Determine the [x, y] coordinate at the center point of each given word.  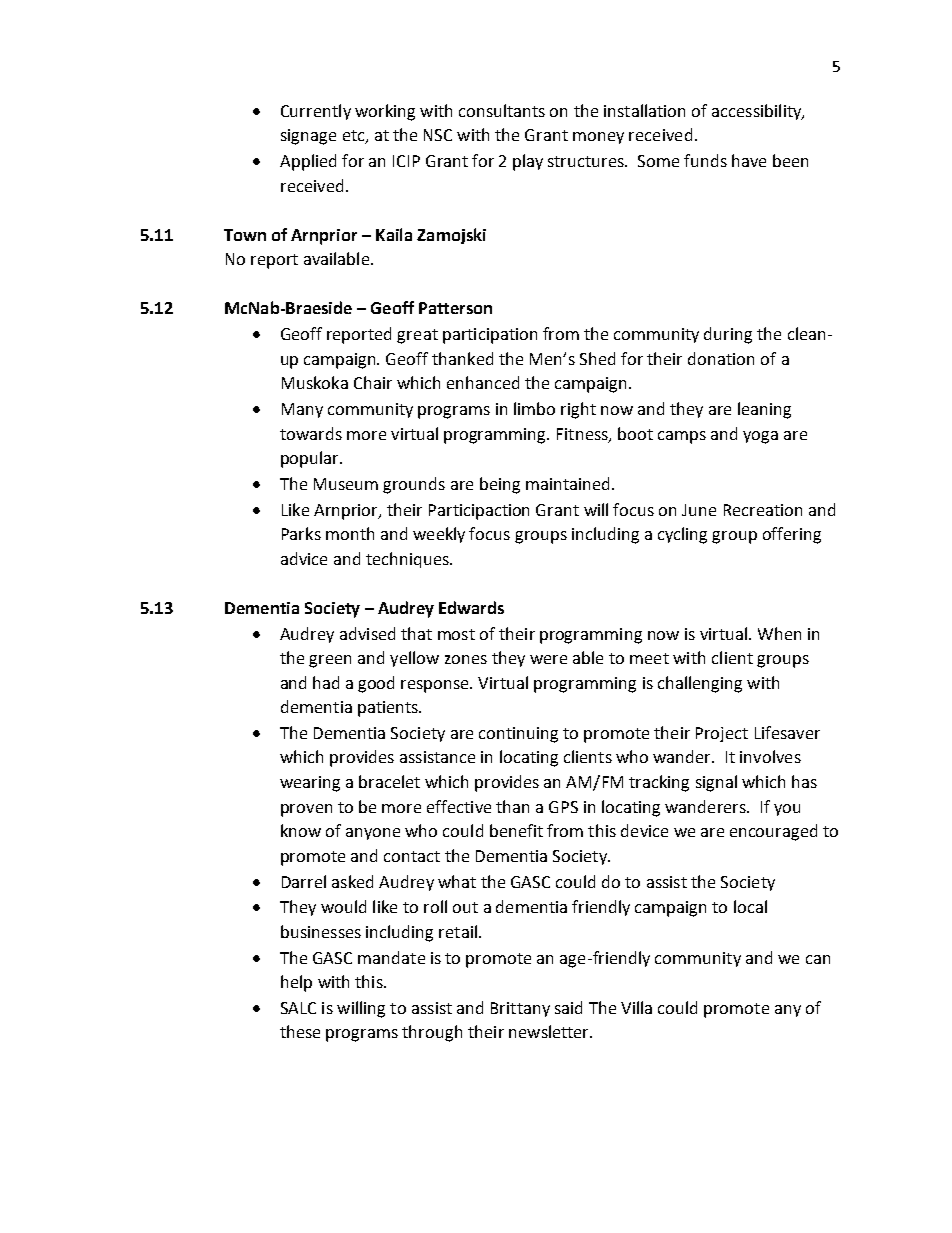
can [818, 959]
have [749, 160]
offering [792, 535]
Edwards [471, 607]
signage [308, 137]
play [528, 162]
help [296, 983]
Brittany [520, 1009]
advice [304, 558]
